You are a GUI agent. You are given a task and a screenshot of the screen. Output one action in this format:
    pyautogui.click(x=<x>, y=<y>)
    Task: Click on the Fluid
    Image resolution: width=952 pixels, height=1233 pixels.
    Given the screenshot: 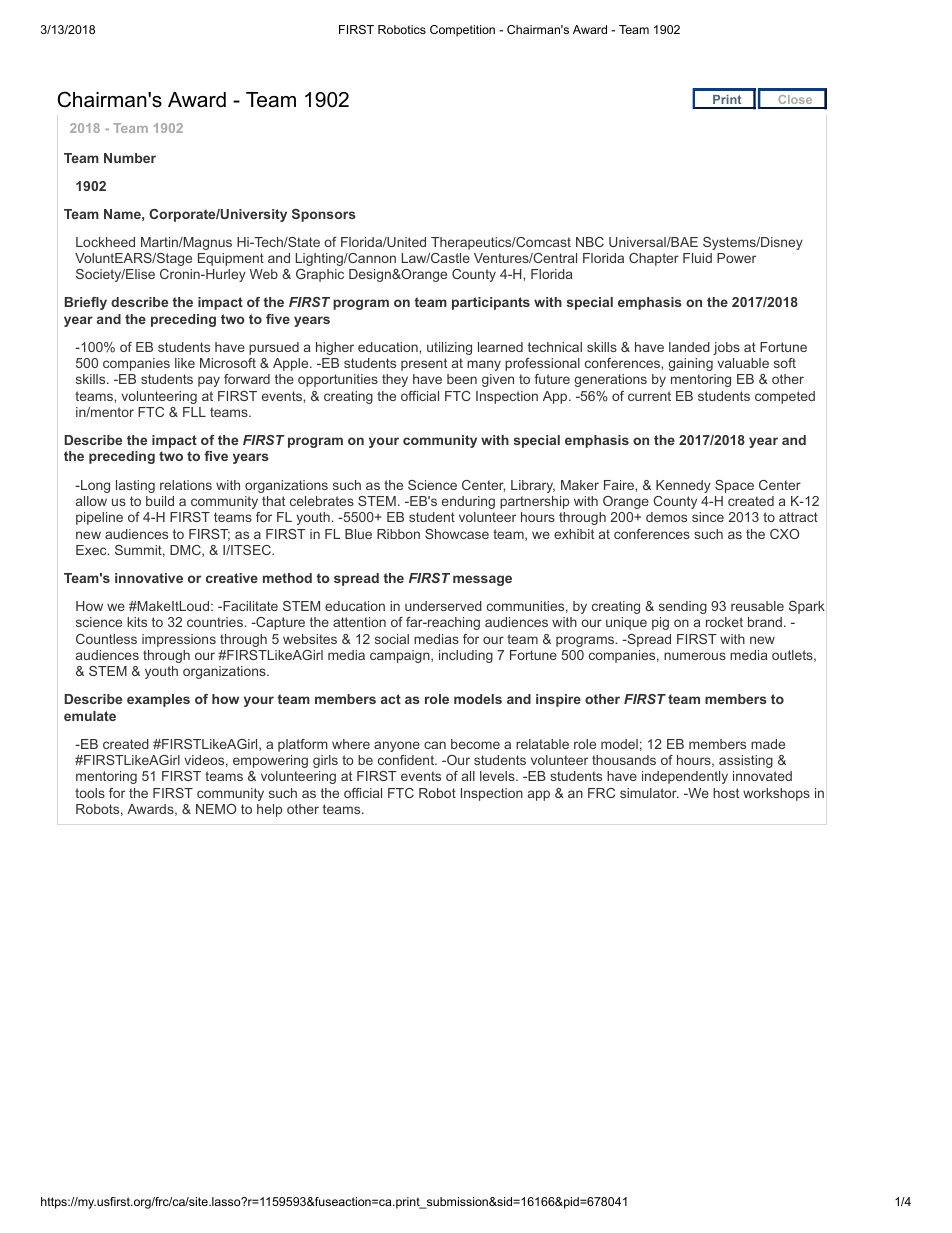 What is the action you would take?
    pyautogui.click(x=697, y=258)
